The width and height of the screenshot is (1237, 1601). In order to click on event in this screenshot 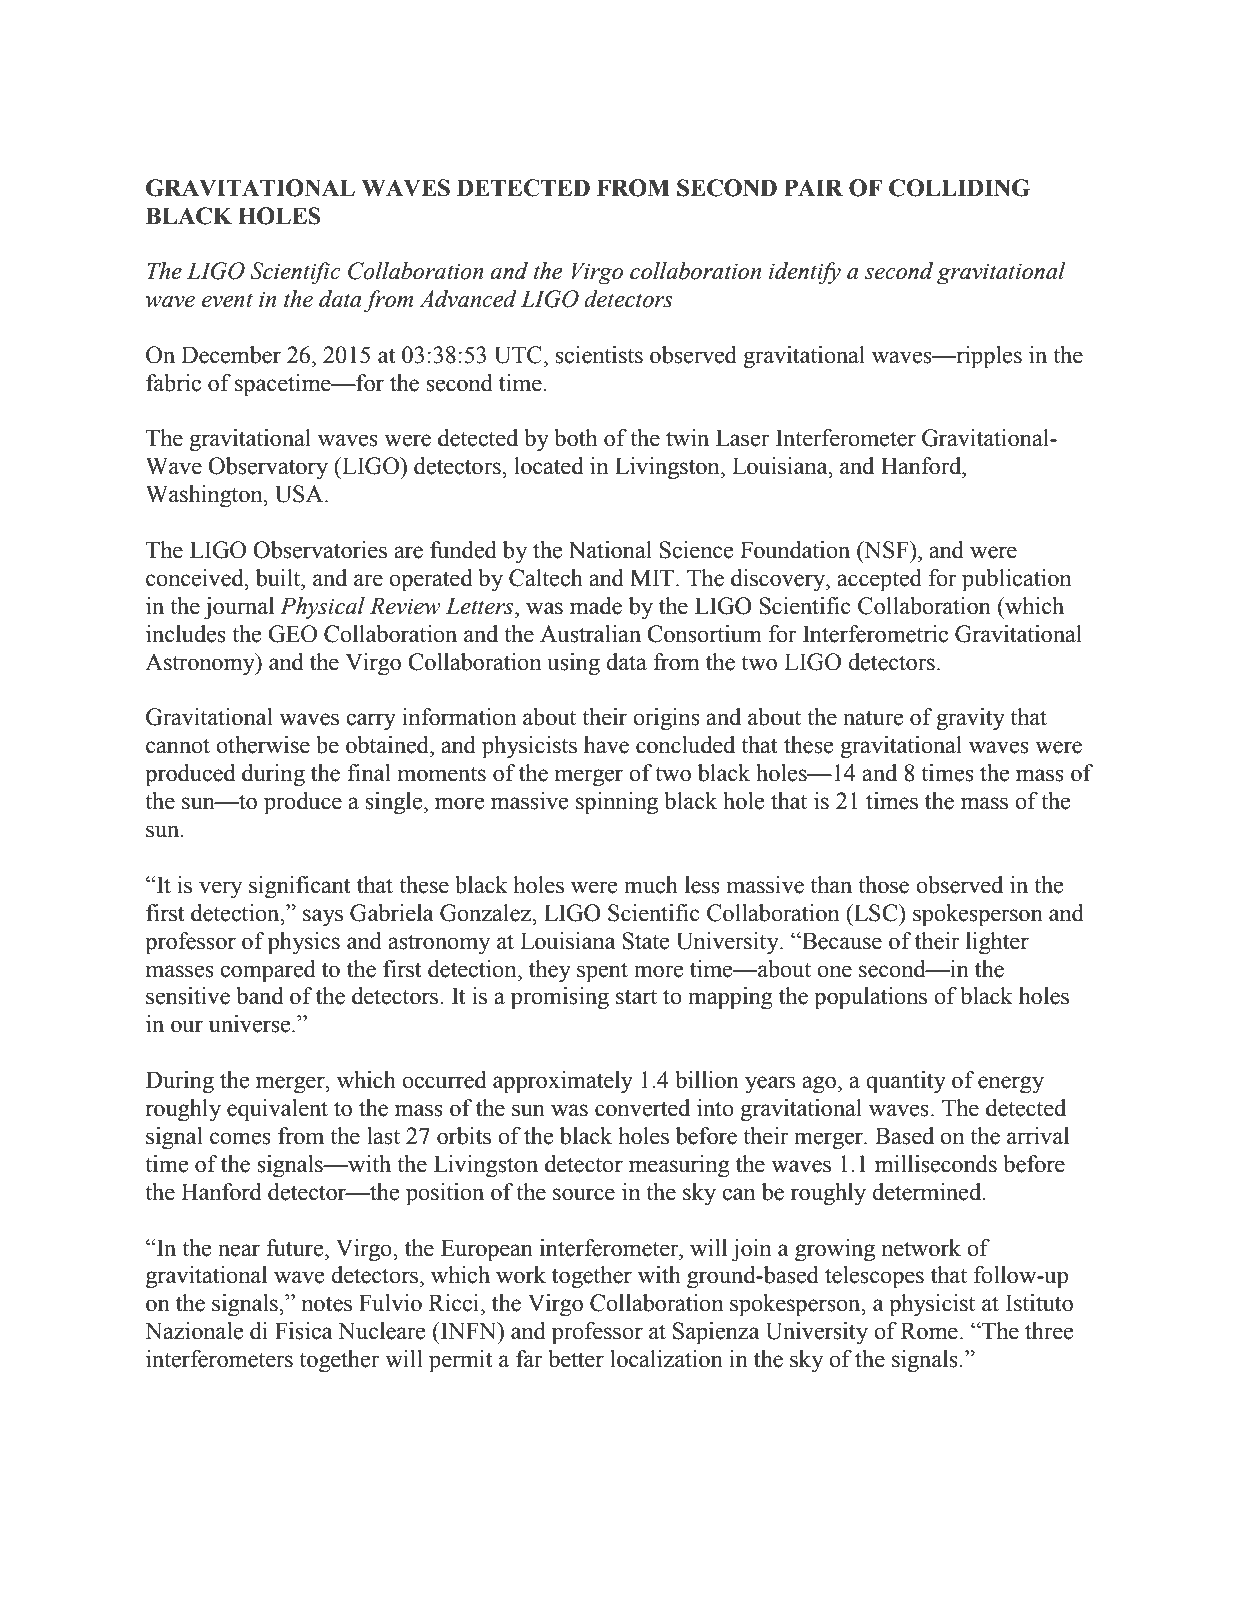, I will do `click(227, 300)`.
